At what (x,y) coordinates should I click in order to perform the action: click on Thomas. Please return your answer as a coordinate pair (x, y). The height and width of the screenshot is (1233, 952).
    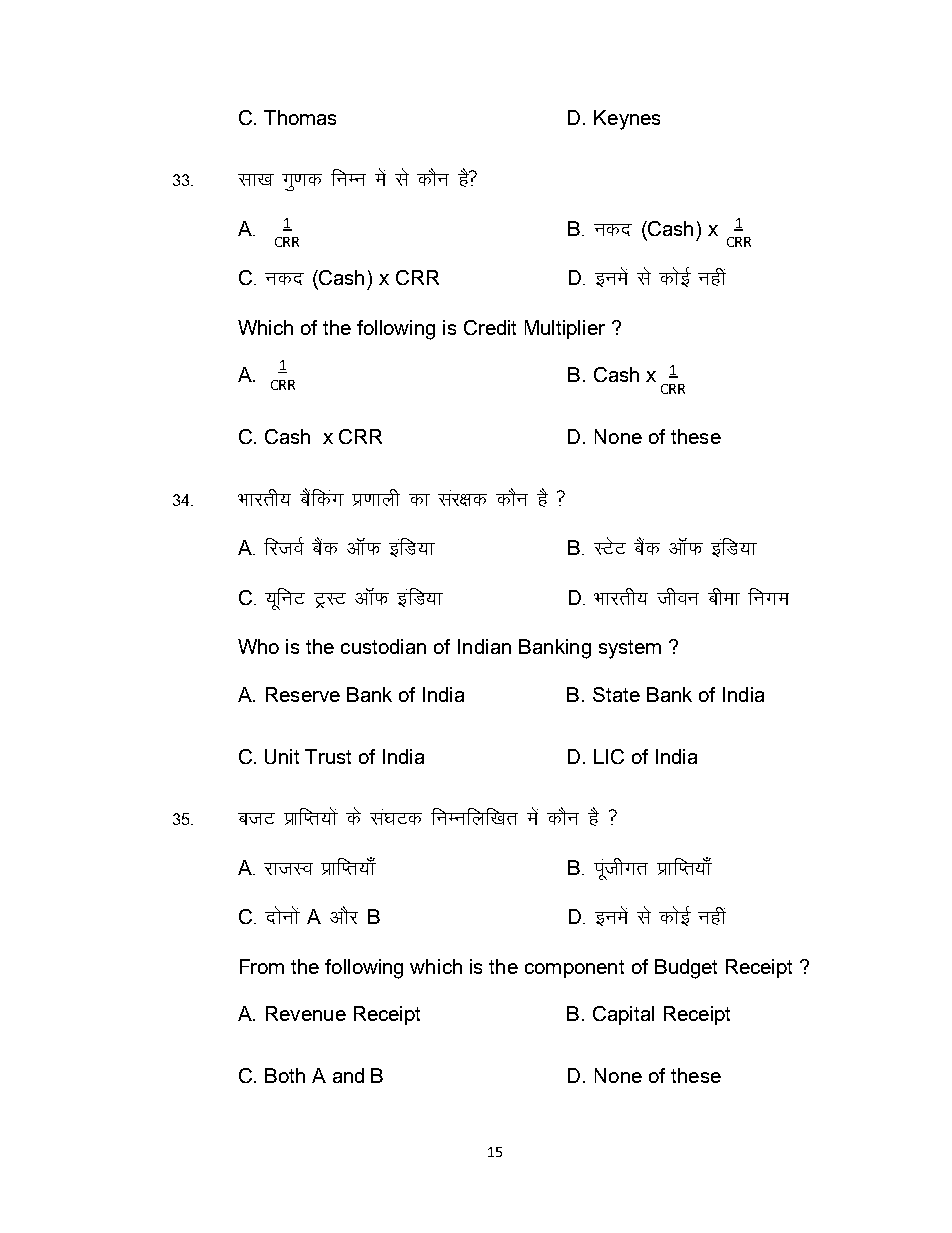
    Looking at the image, I should click on (300, 117).
